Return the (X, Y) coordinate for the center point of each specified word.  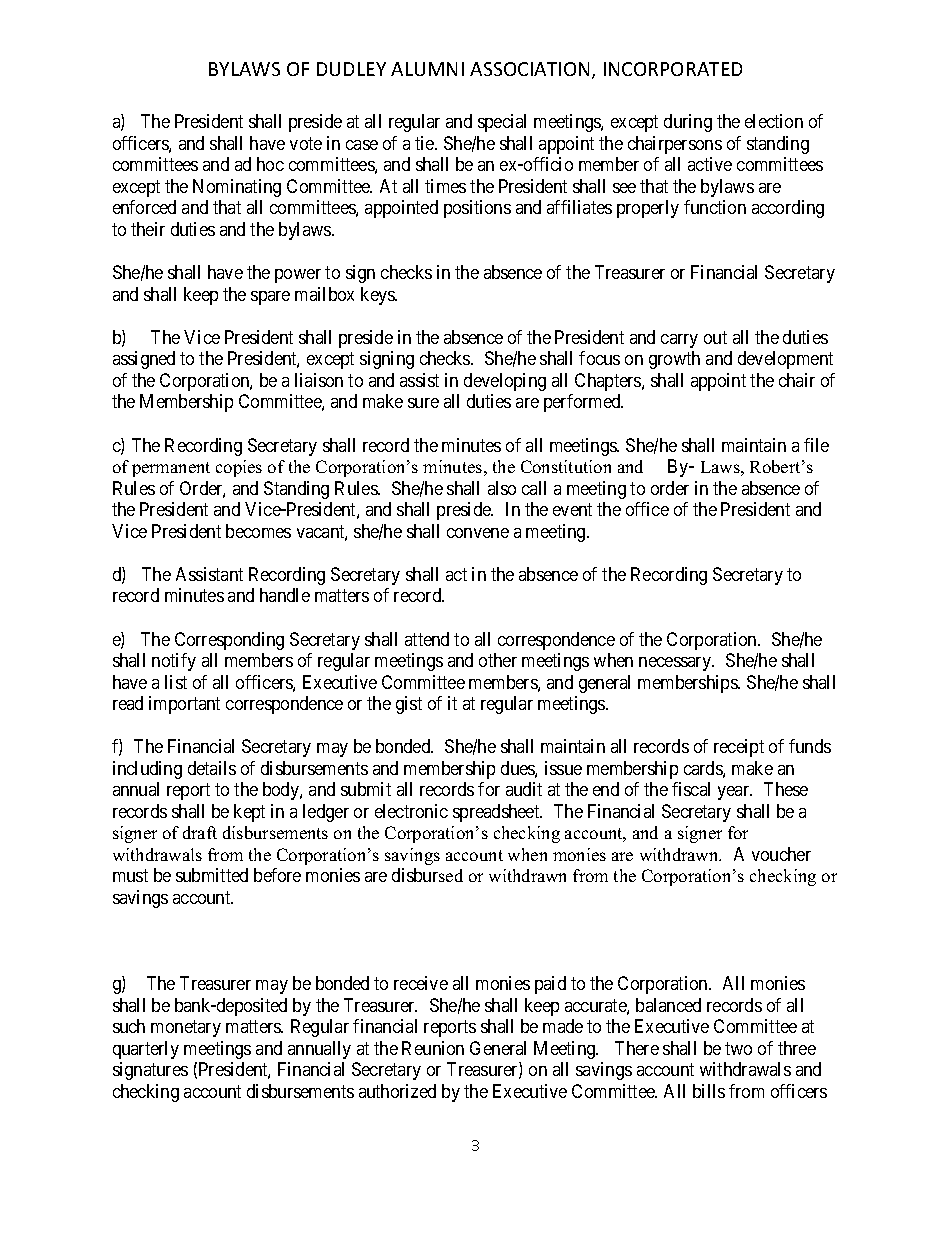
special (502, 123)
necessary (676, 664)
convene (478, 533)
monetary (186, 1029)
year (735, 793)
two (738, 1048)
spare (270, 298)
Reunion (433, 1048)
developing (505, 382)
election (774, 121)
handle (285, 595)
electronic (411, 811)
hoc (270, 164)
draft (200, 832)
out (715, 337)
